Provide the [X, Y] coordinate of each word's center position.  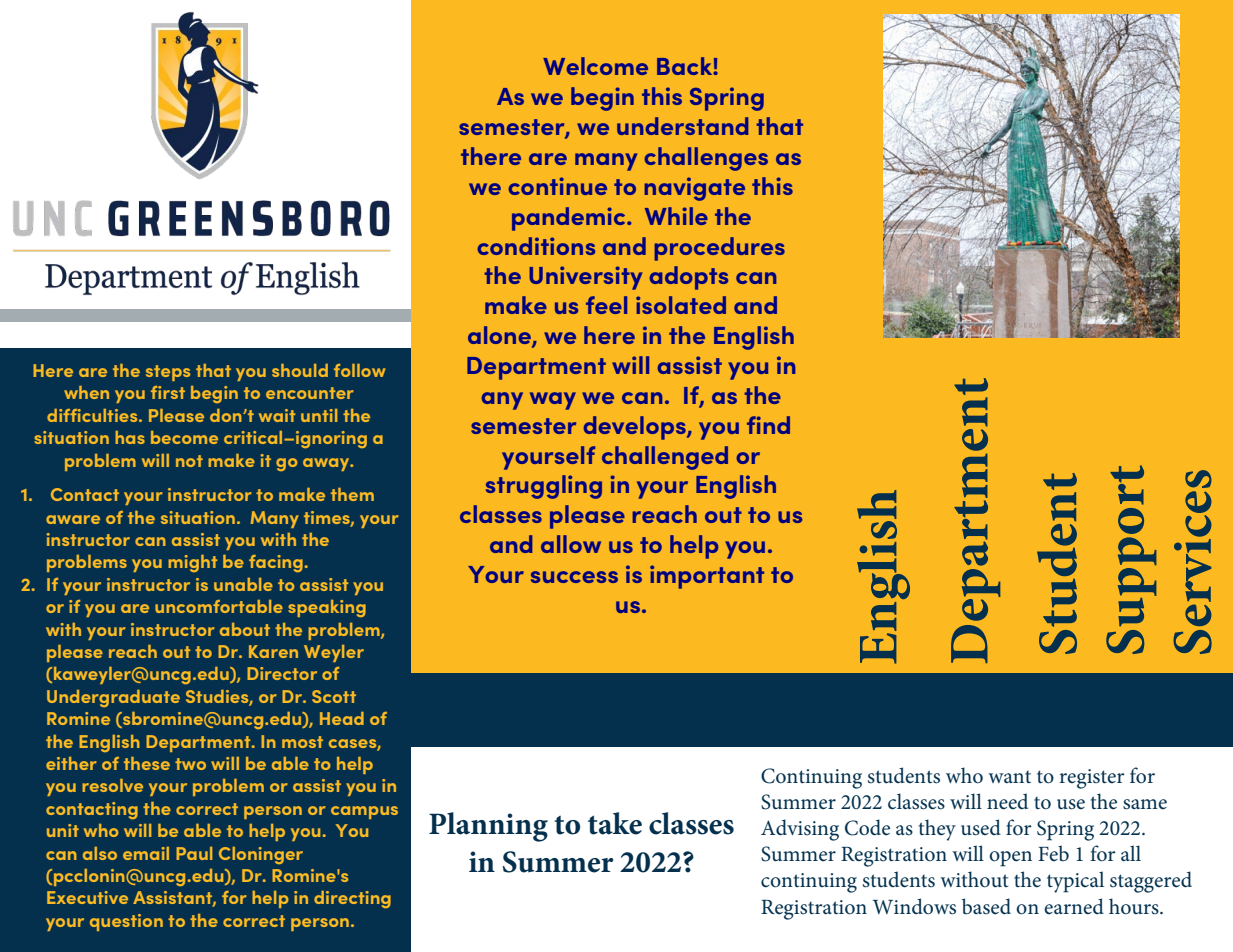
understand [682, 126]
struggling [544, 487]
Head [342, 718]
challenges [706, 159]
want [1009, 777]
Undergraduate [113, 698]
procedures [720, 249]
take [615, 823]
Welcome [595, 66]
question [126, 922]
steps [168, 373]
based [986, 906]
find [768, 425]
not [189, 461]
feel [606, 305]
